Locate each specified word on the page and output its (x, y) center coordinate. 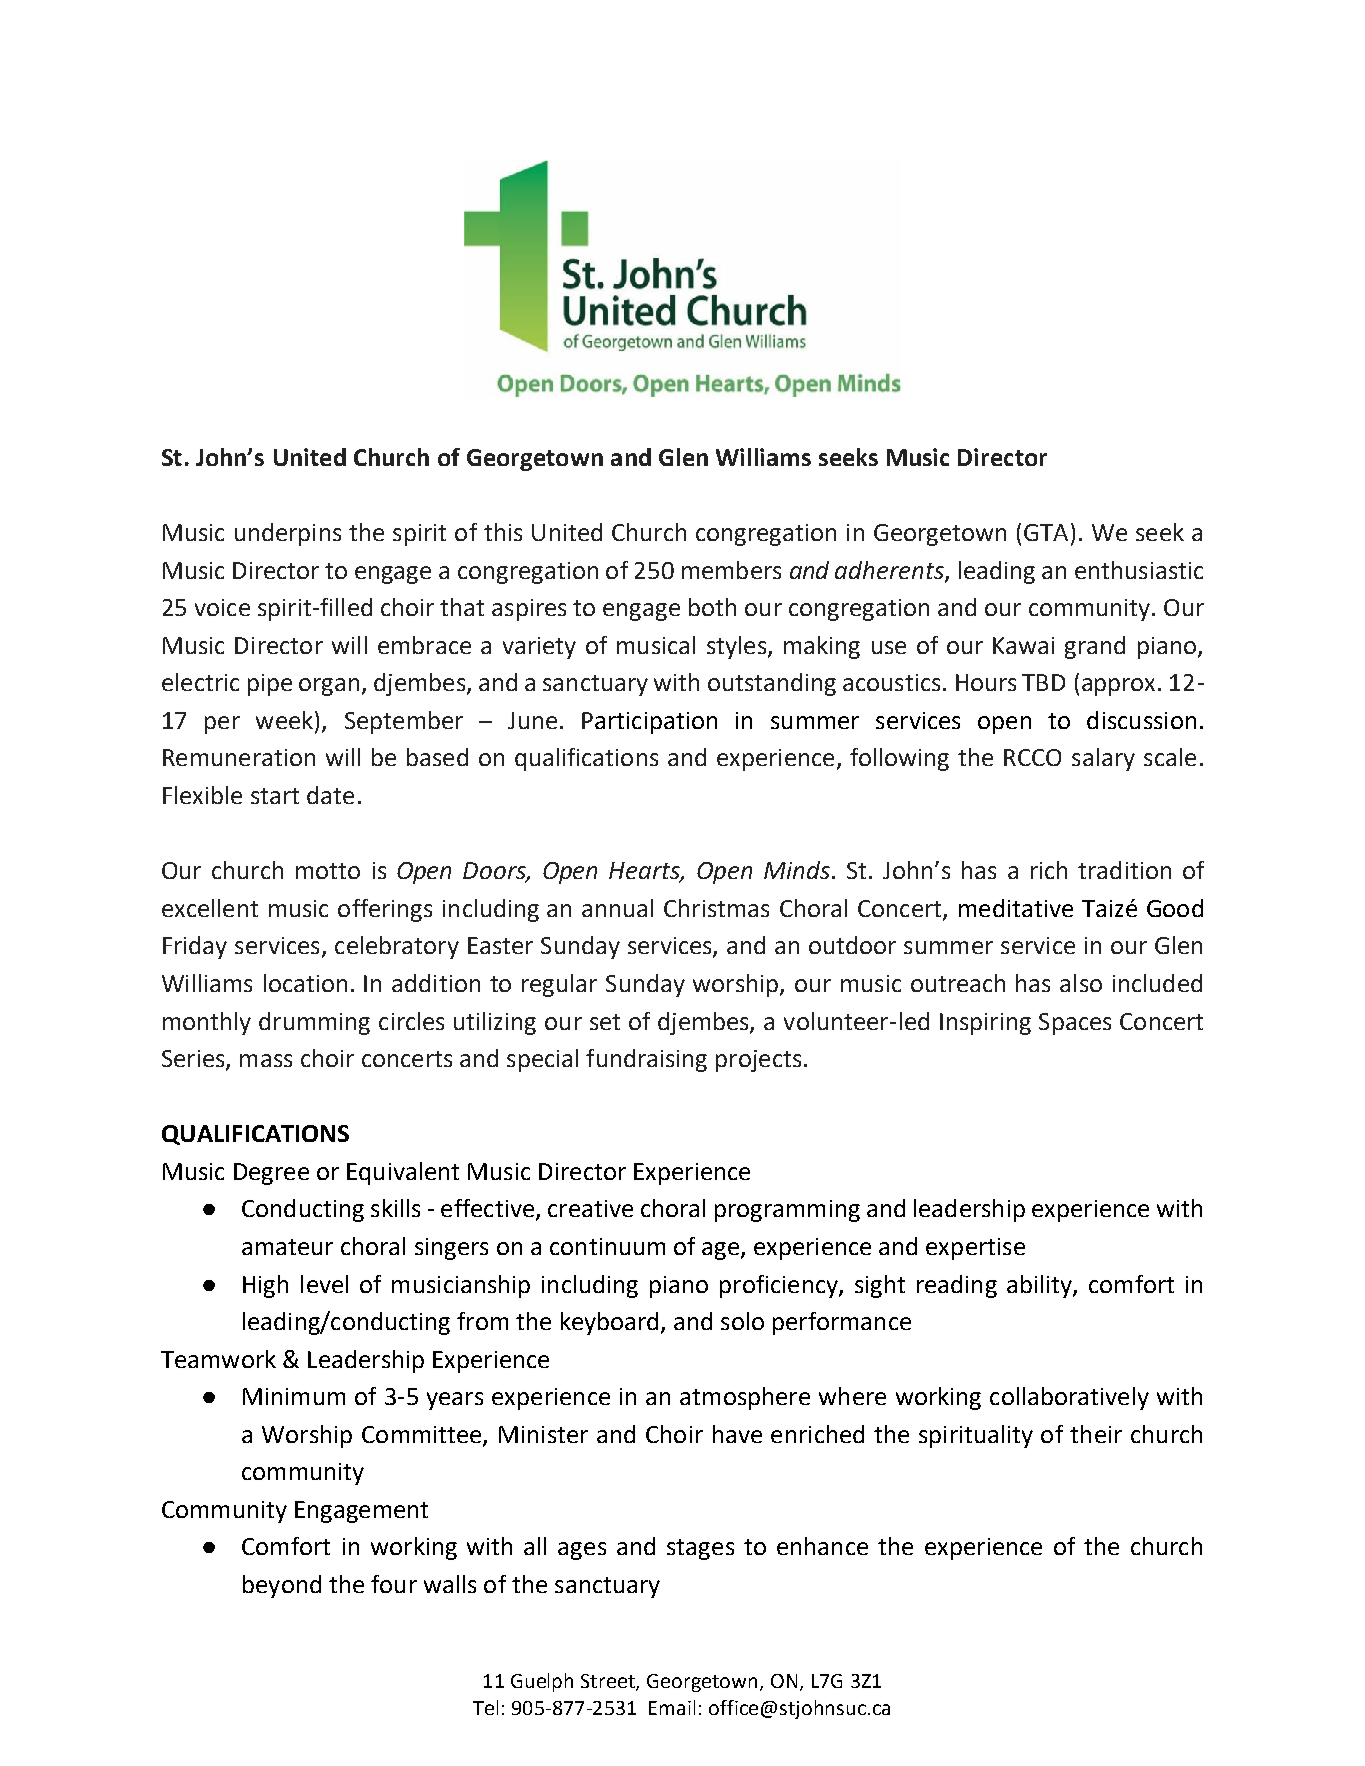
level (324, 1284)
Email (672, 1707)
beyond (282, 1586)
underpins (288, 534)
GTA (1046, 532)
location (305, 983)
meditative (1016, 908)
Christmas (716, 908)
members (731, 570)
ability (1040, 1286)
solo (742, 1321)
